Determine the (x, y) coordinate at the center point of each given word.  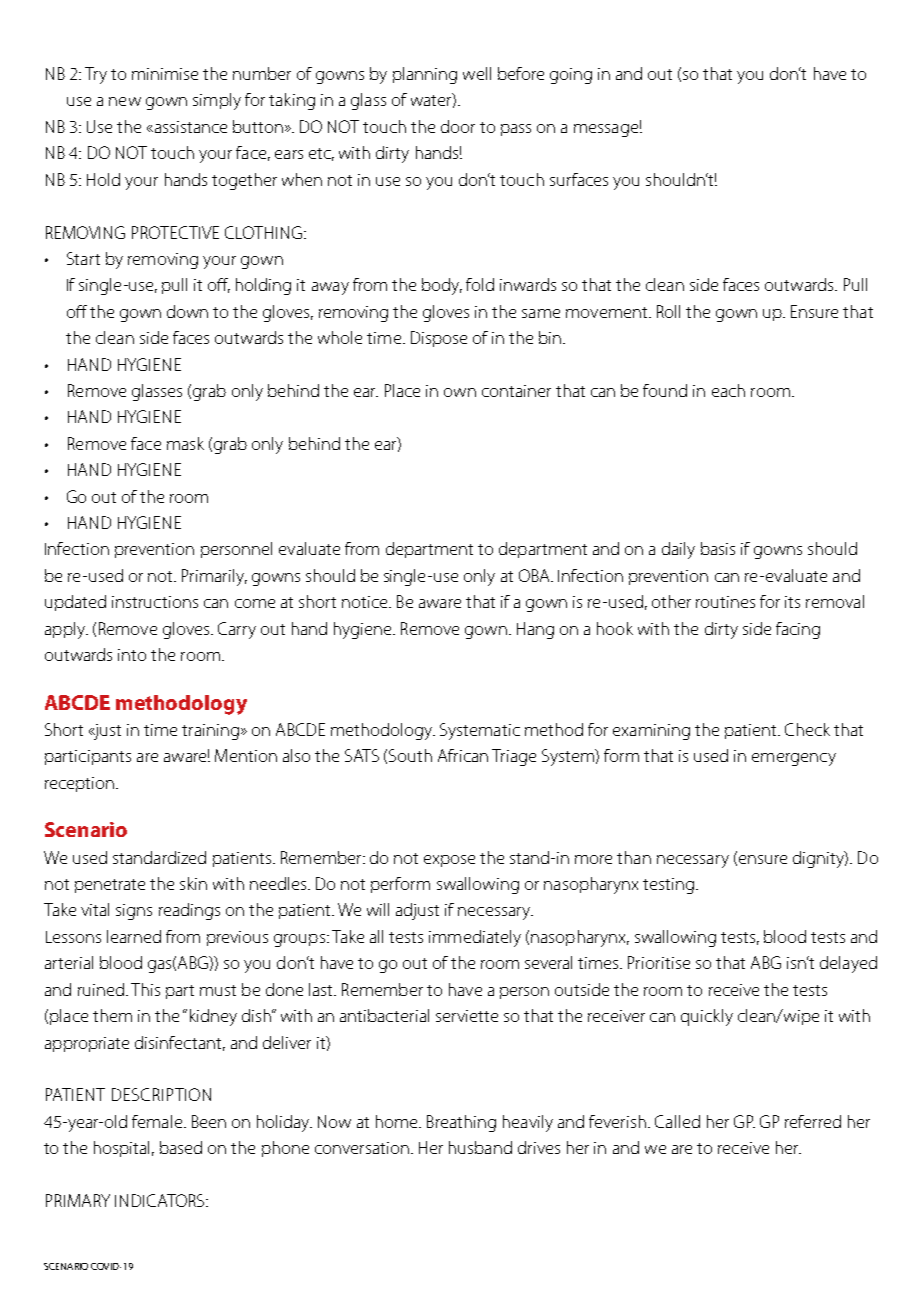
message (606, 130)
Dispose (439, 339)
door (458, 126)
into (132, 655)
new (125, 101)
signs (134, 912)
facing (798, 630)
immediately (475, 938)
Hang (535, 630)
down (187, 311)
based (181, 1147)
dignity (819, 859)
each (728, 390)
